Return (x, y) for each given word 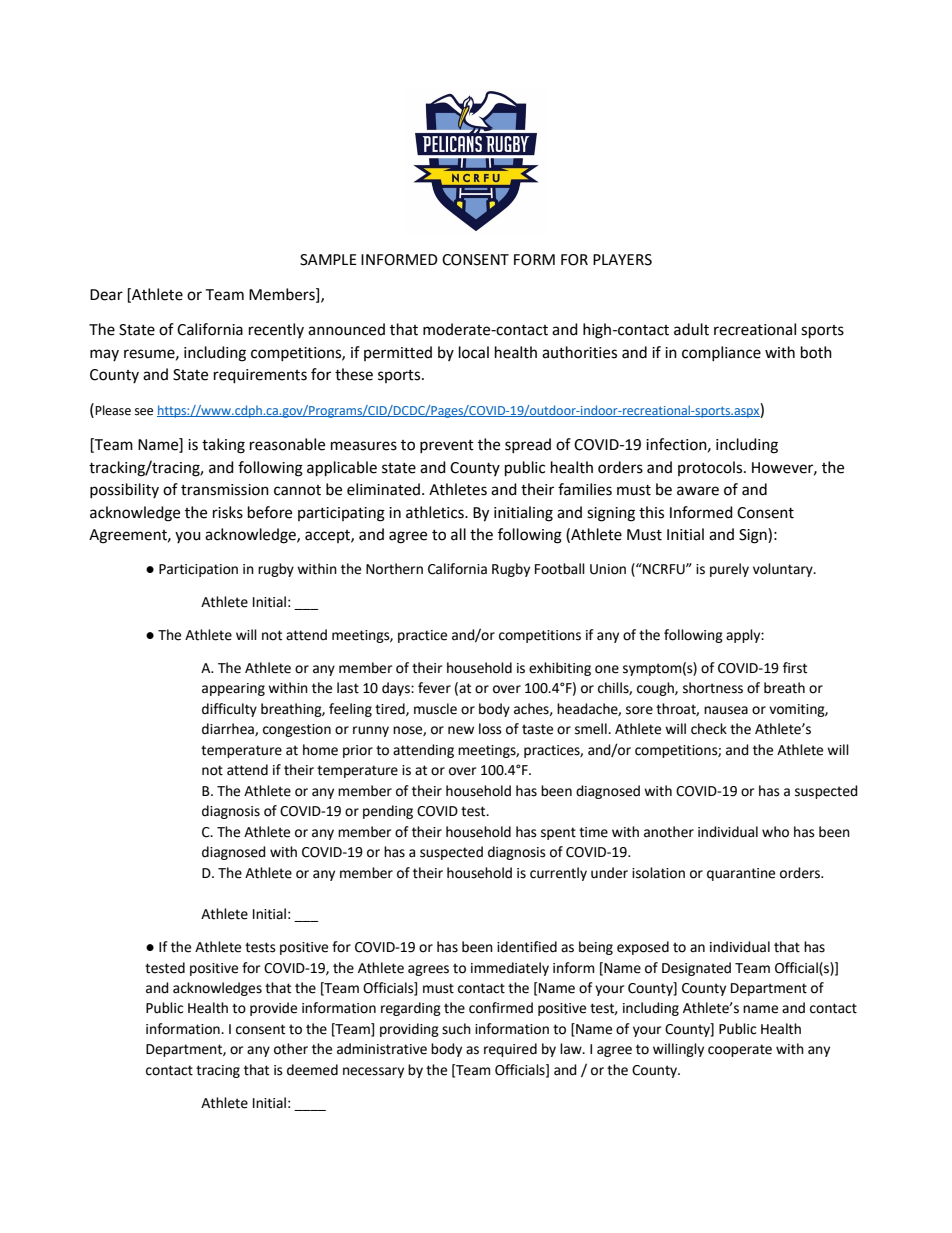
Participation (198, 570)
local (474, 352)
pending (388, 812)
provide (273, 1009)
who (775, 832)
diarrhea (229, 729)
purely (729, 570)
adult (691, 329)
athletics (436, 512)
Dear (106, 295)
